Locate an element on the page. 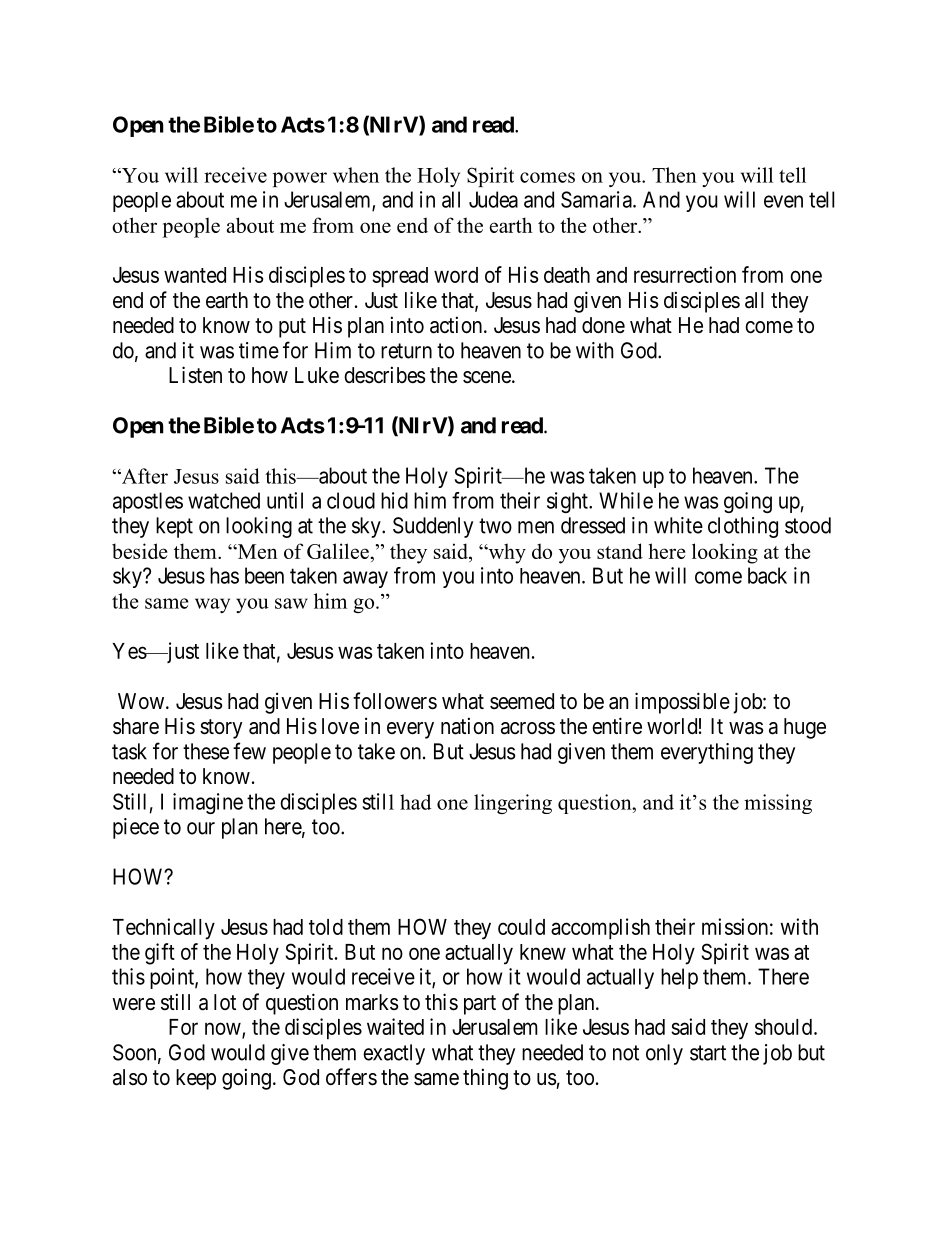  power is located at coordinates (300, 179).
